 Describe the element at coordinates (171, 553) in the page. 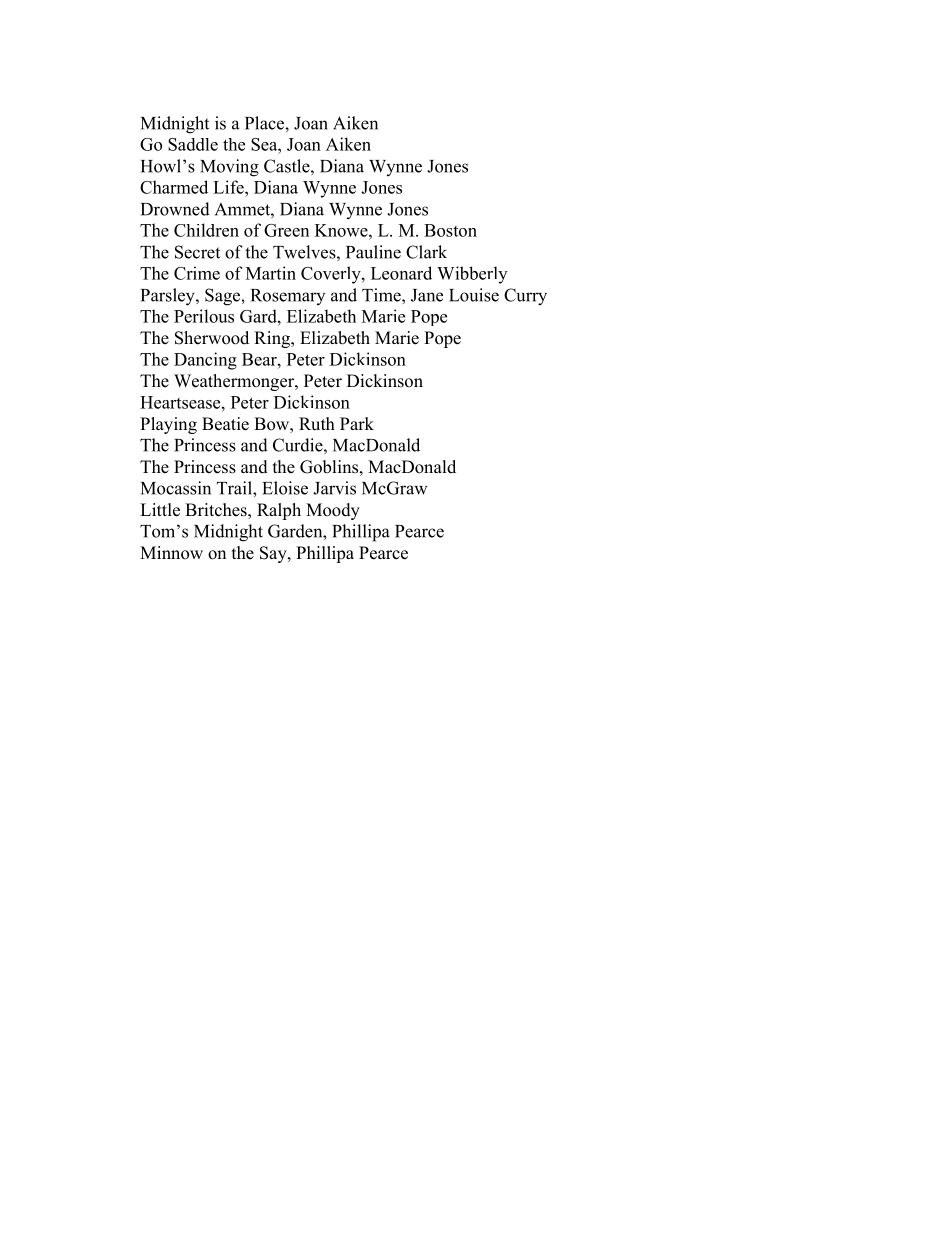

I see `Minnow` at that location.
